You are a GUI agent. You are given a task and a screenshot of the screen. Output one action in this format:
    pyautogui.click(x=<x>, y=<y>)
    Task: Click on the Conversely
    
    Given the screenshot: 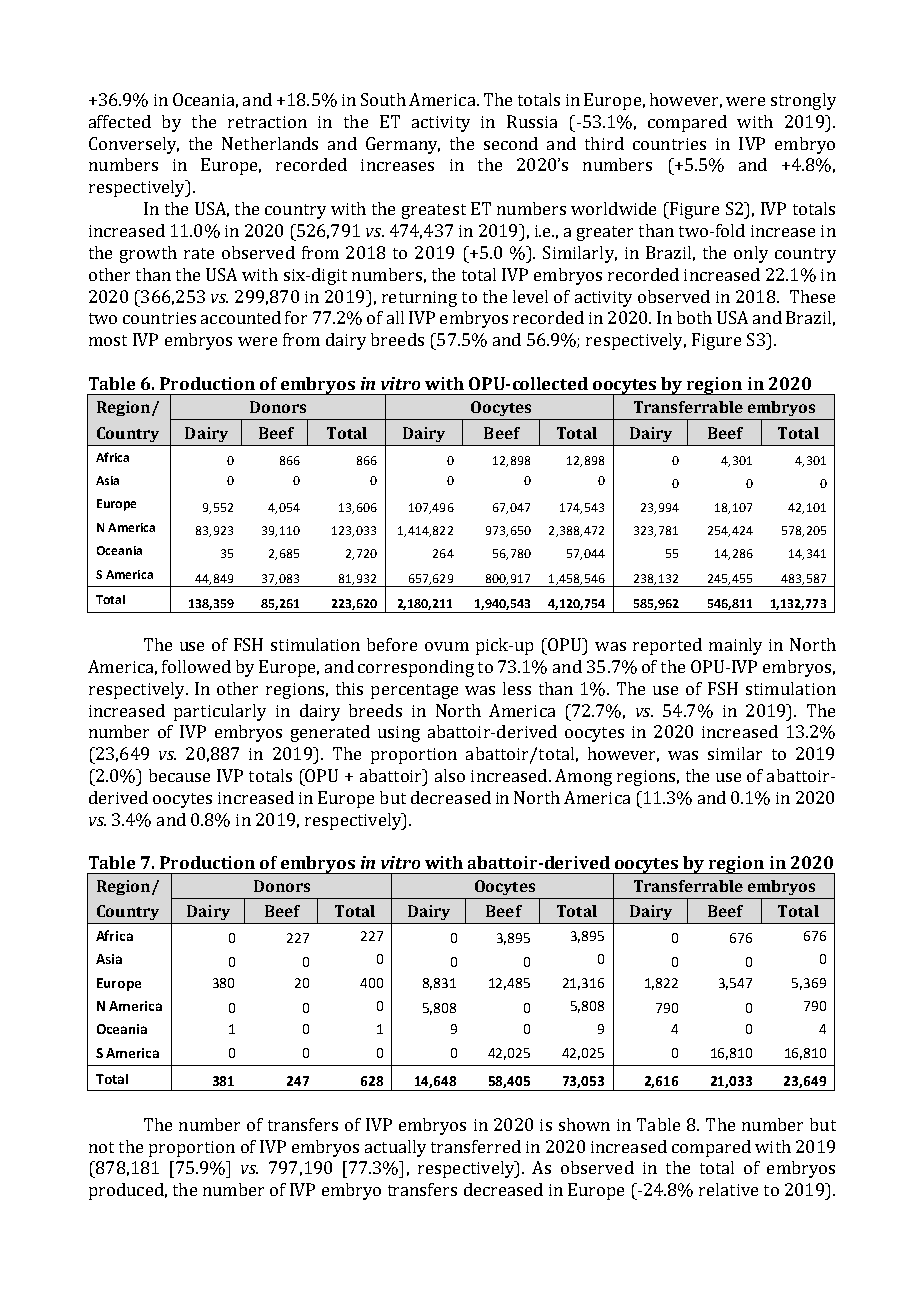 What is the action you would take?
    pyautogui.click(x=134, y=145)
